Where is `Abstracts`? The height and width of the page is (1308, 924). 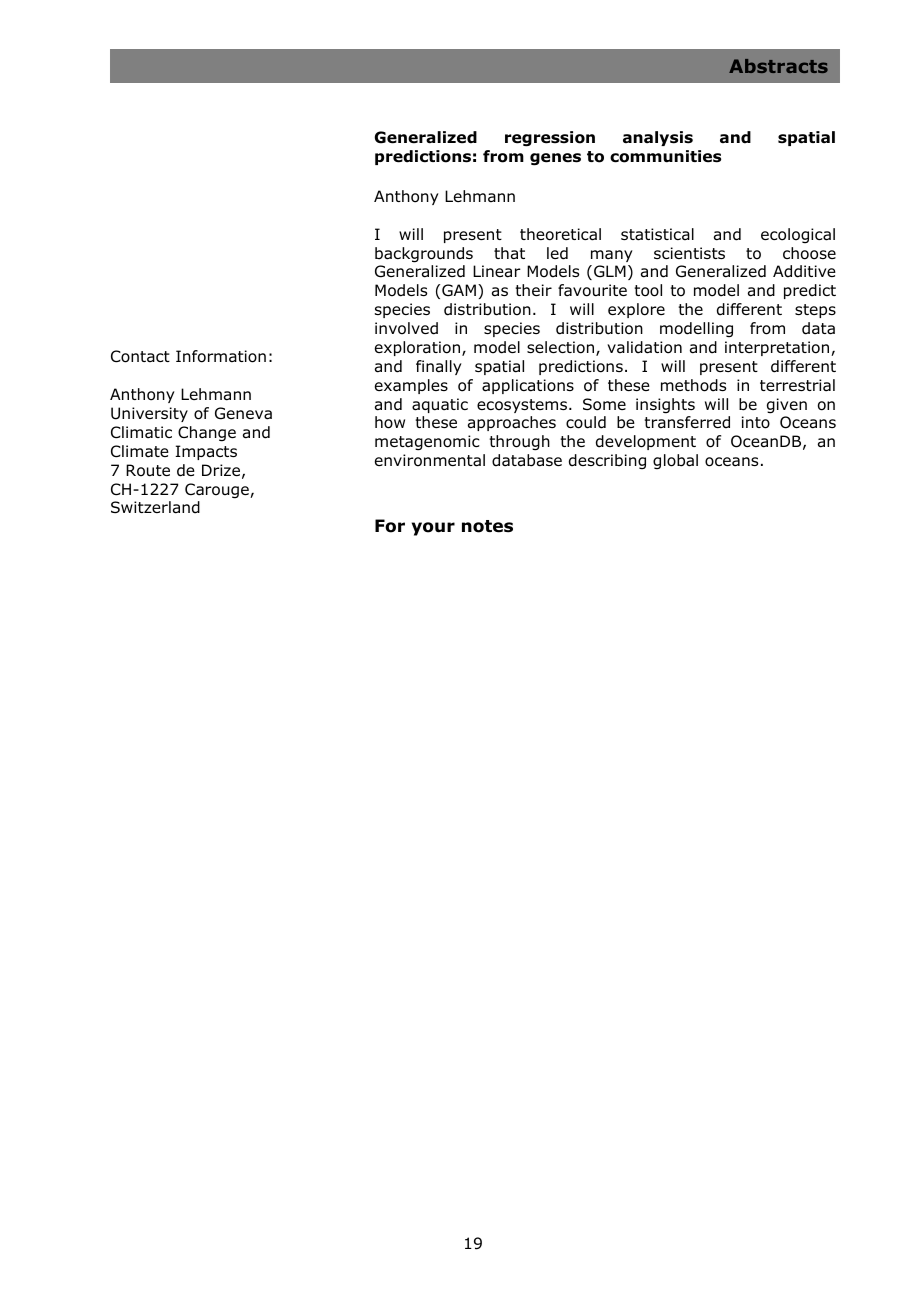
Abstracts is located at coordinates (778, 66).
